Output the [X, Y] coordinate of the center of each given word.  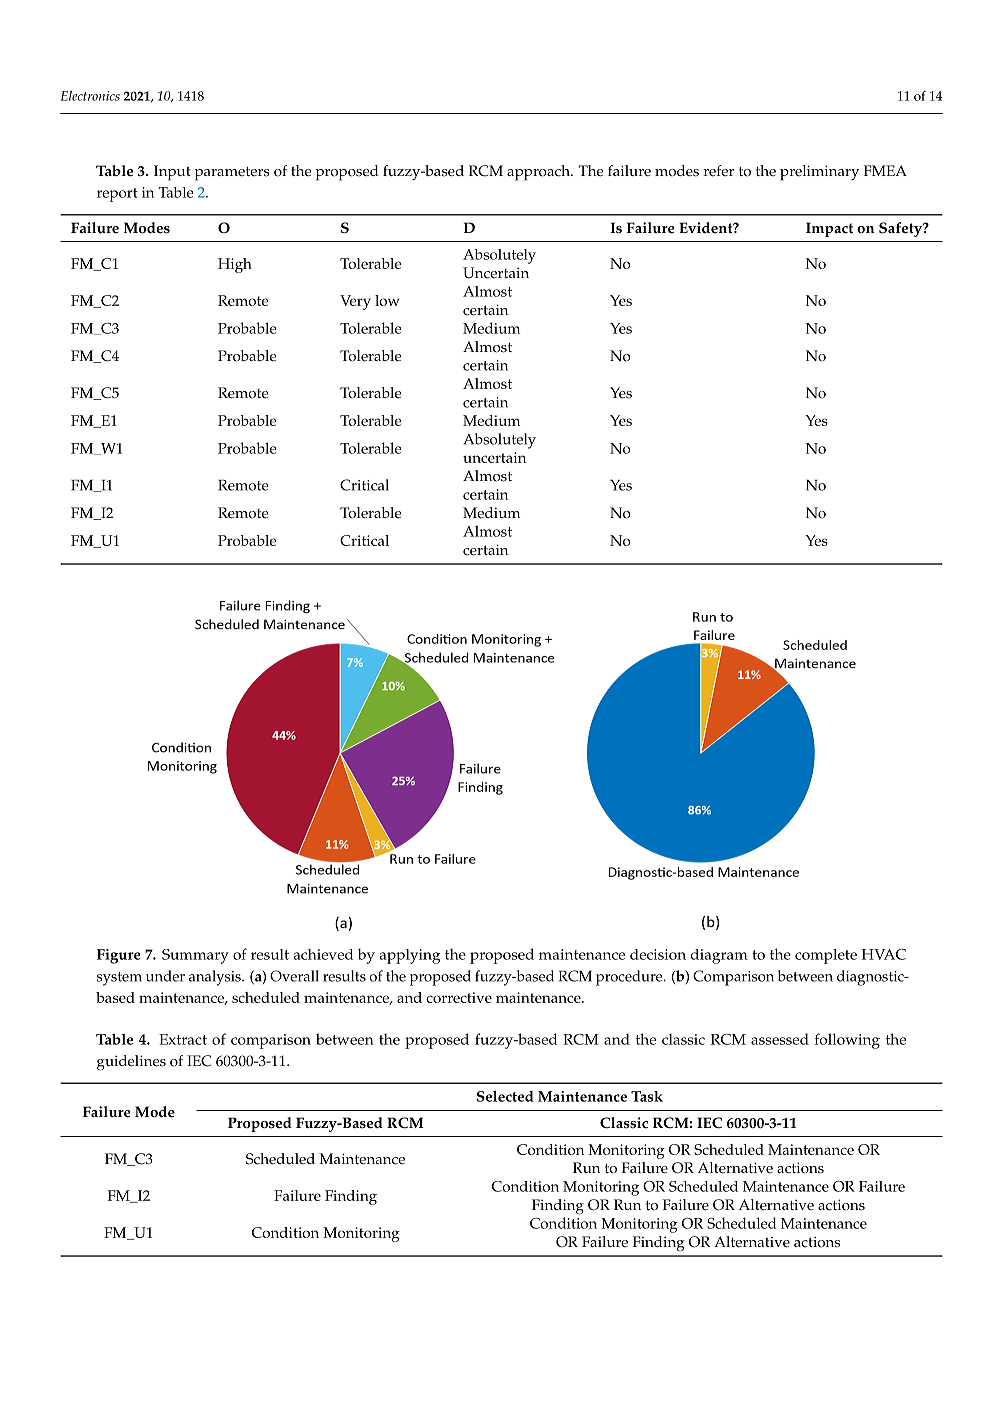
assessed [780, 1039]
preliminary [819, 173]
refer [718, 171]
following [847, 1041]
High [235, 265]
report [117, 195]
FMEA [885, 170]
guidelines [131, 1063]
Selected [505, 1096]
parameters [232, 174]
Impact [829, 229]
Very [355, 302]
